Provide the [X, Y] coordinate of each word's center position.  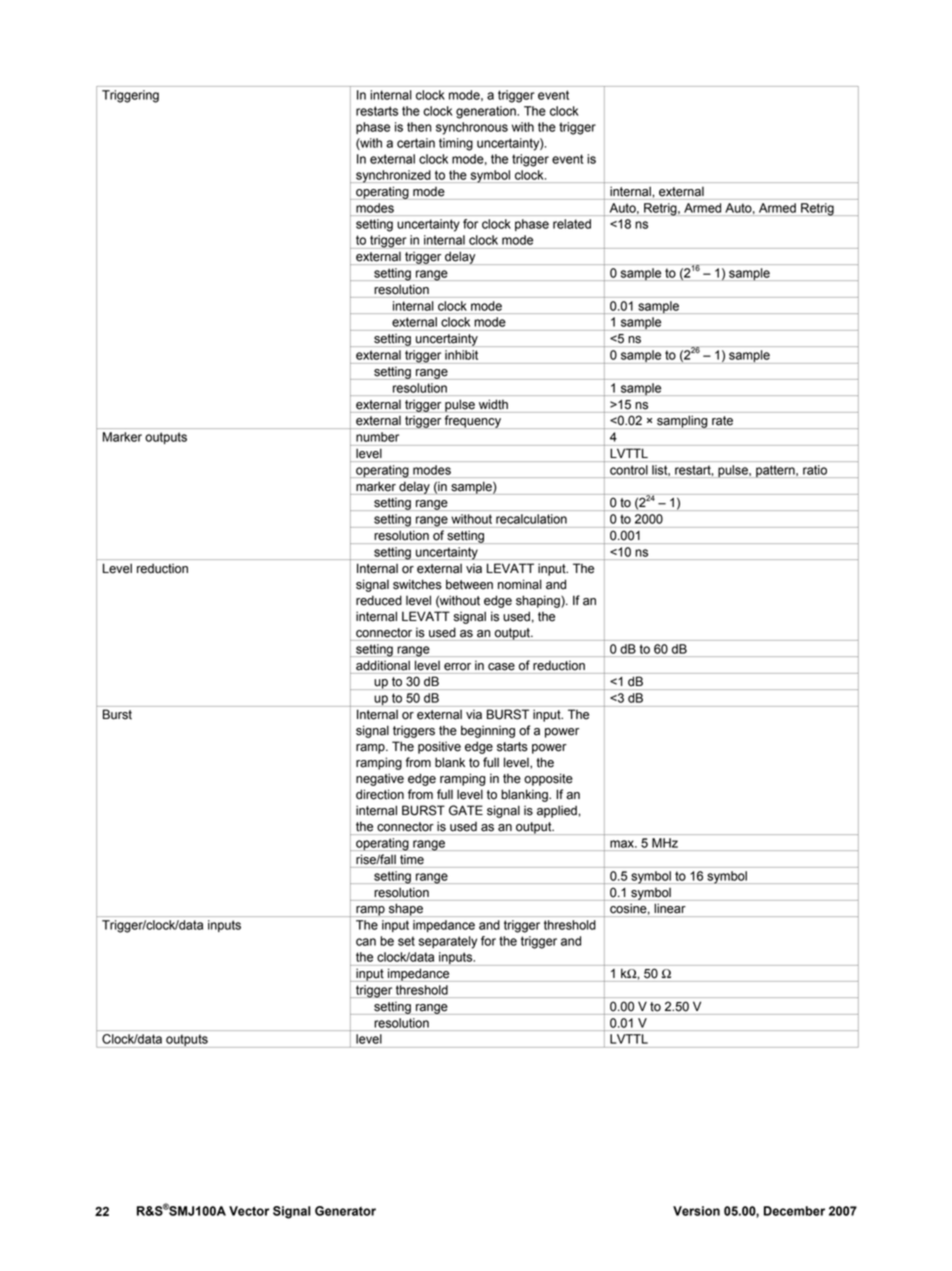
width [493, 404]
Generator [345, 1211]
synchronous [472, 128]
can [366, 942]
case [501, 667]
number [377, 437]
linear [670, 908]
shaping [539, 601]
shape [406, 909]
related [572, 224]
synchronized [393, 176]
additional [383, 665]
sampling [682, 422]
